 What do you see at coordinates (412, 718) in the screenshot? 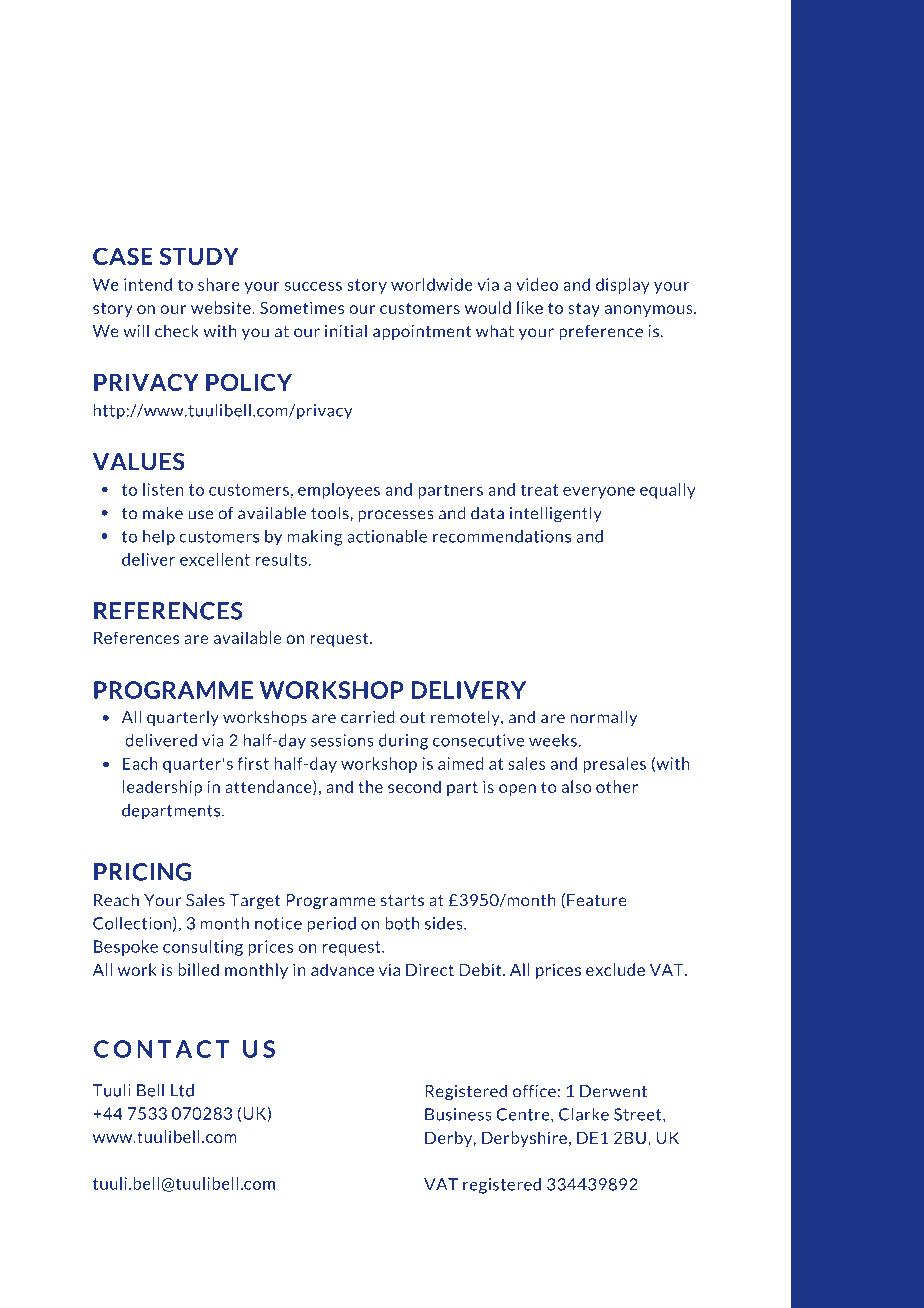
I see `out` at bounding box center [412, 718].
